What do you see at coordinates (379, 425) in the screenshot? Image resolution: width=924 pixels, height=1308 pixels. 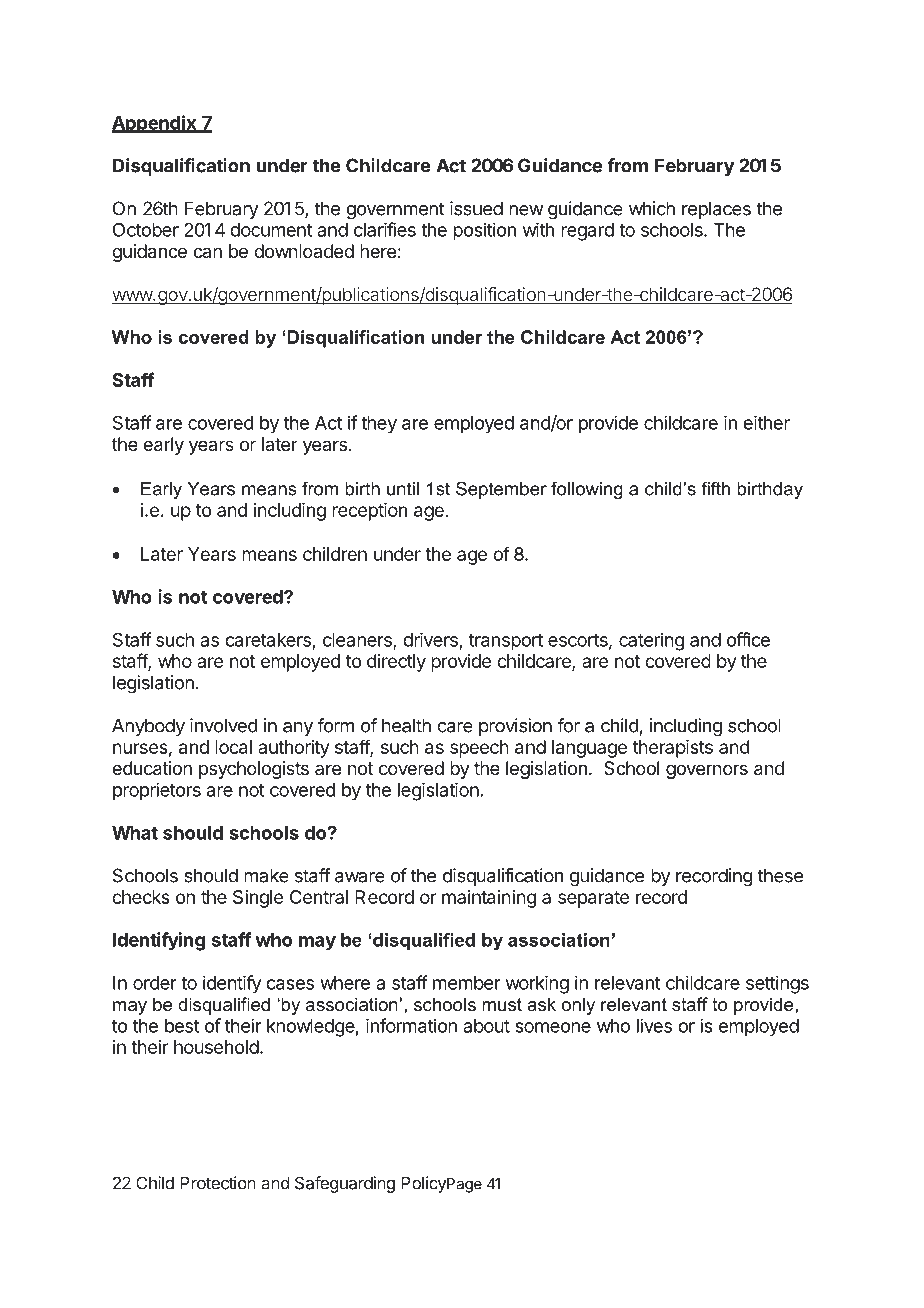 I see `they` at bounding box center [379, 425].
